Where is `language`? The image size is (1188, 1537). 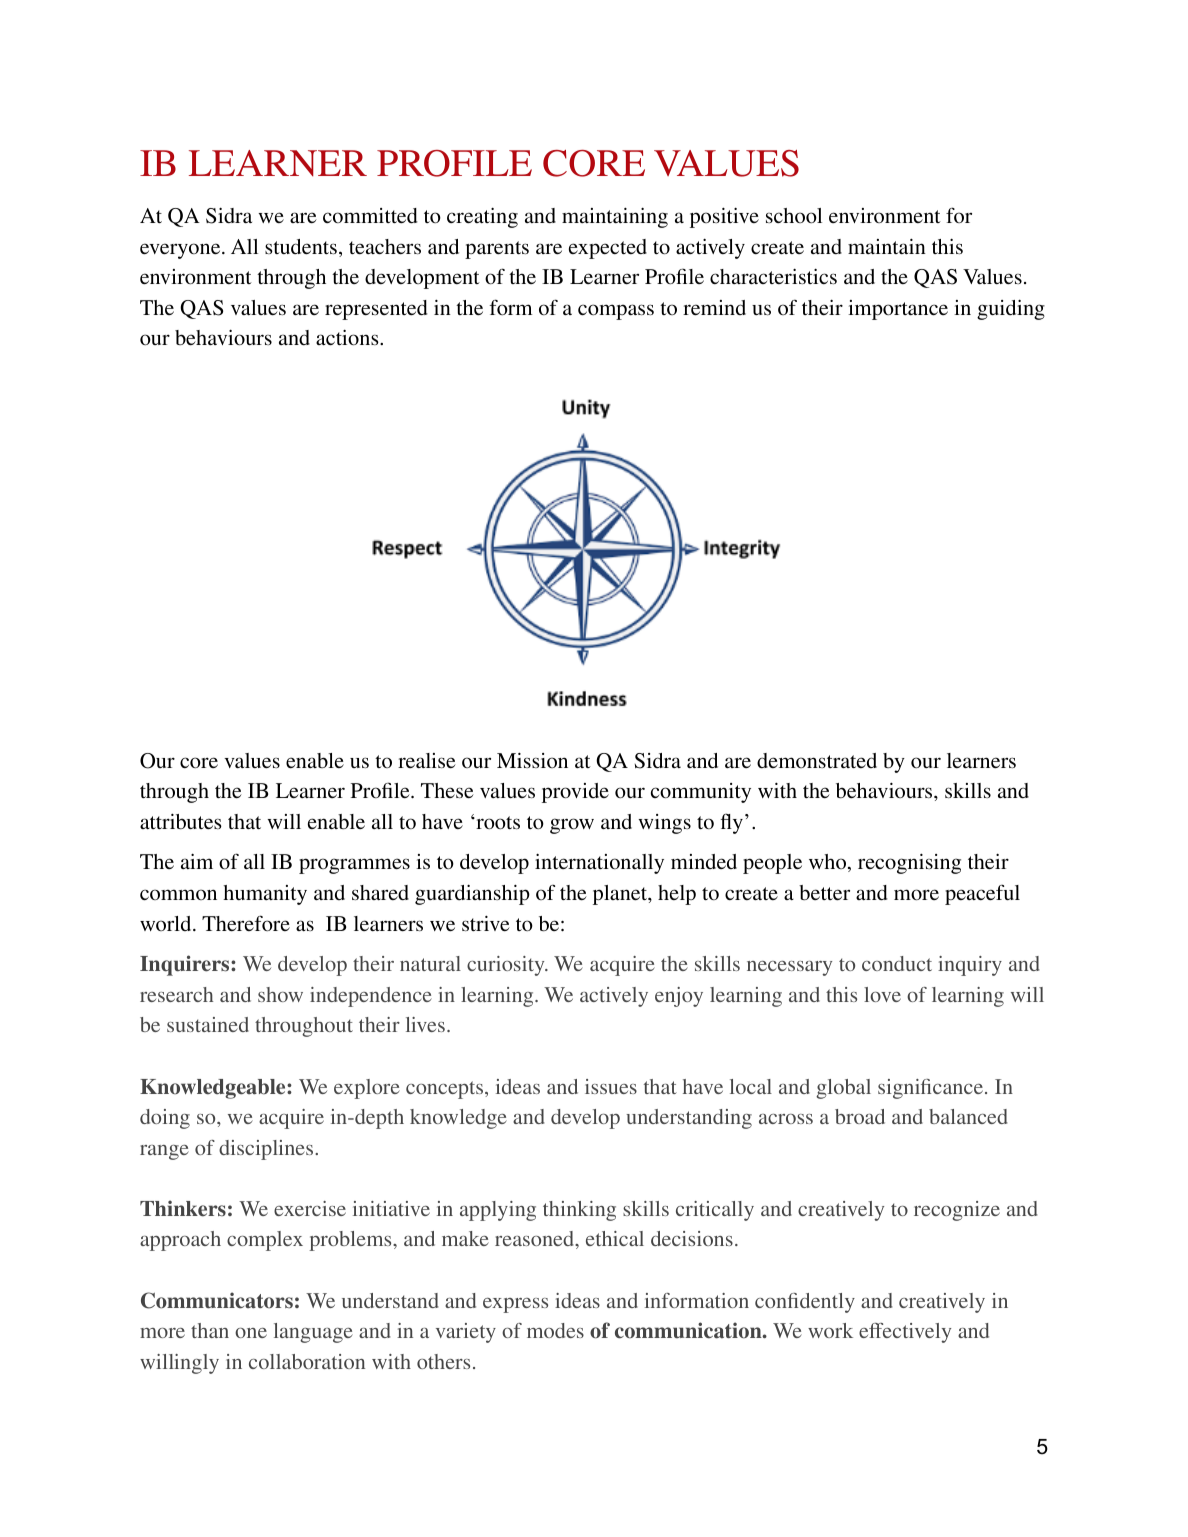
language is located at coordinates (313, 1333).
